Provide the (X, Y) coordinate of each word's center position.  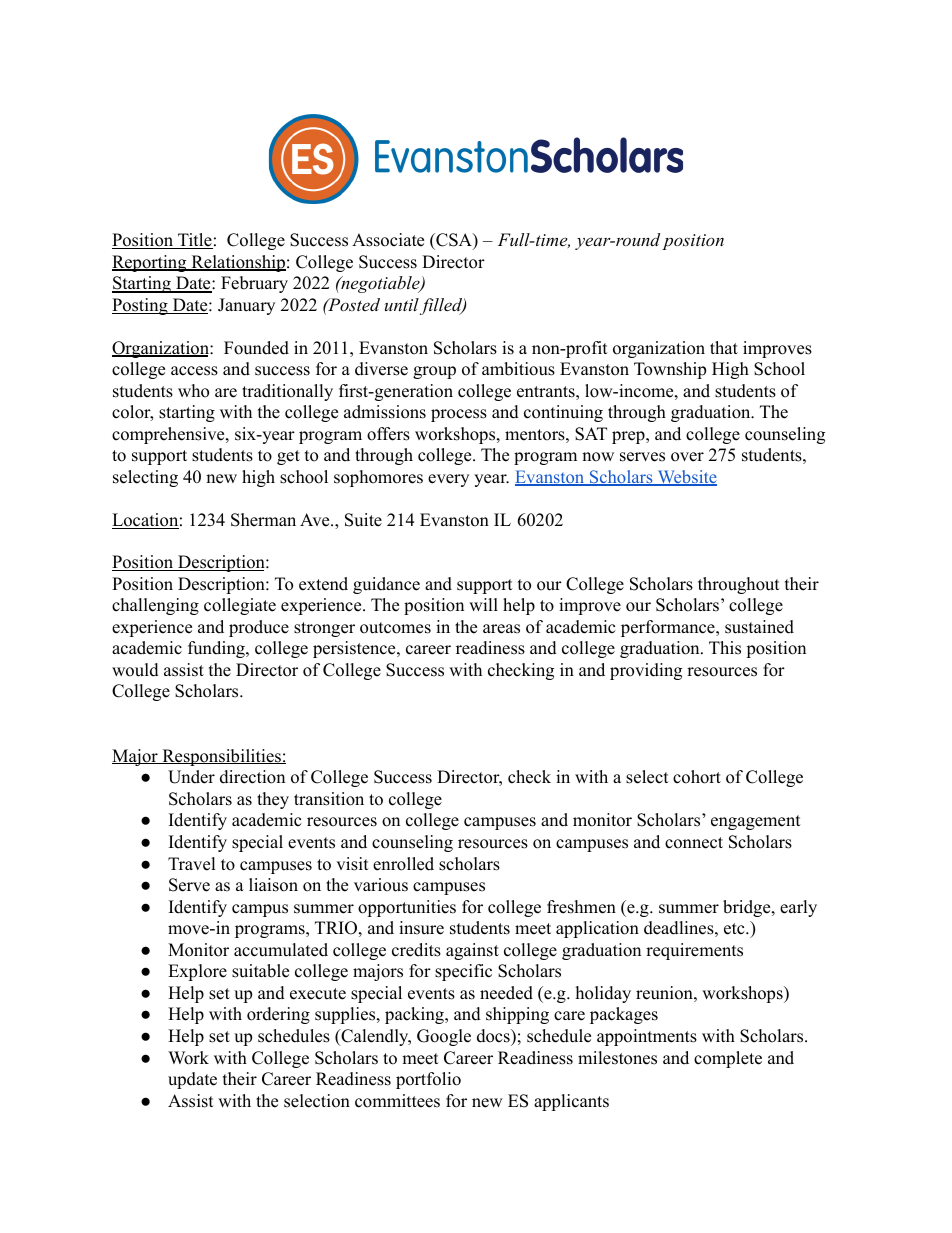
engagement (756, 822)
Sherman (263, 520)
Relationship (237, 263)
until (402, 304)
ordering (278, 1015)
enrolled (403, 864)
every (448, 480)
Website (686, 478)
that (724, 347)
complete (728, 1059)
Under (191, 777)
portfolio (428, 1080)
